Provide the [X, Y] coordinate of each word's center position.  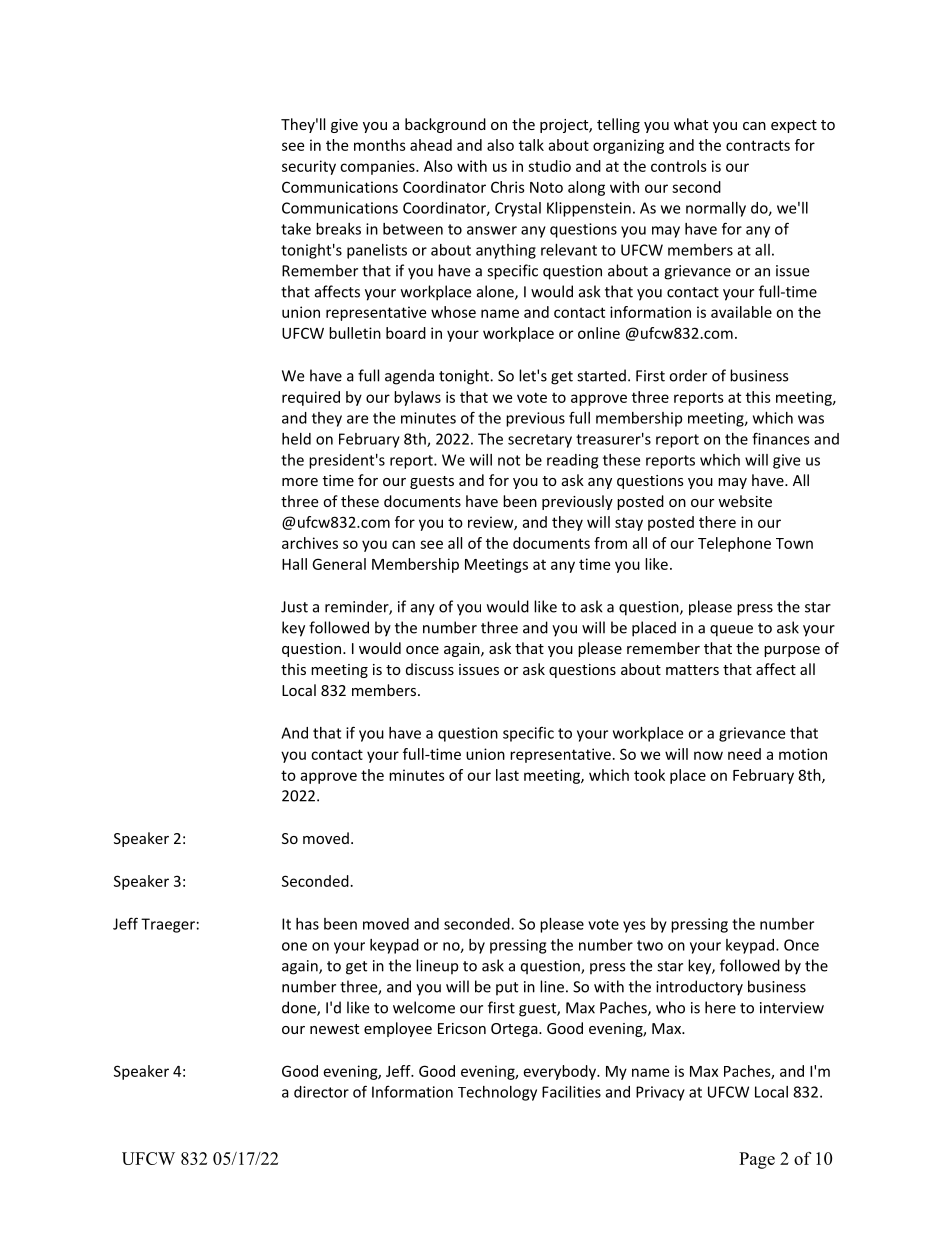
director [321, 1092]
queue [731, 631]
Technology [497, 1093]
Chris [508, 187]
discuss [430, 669]
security [309, 167]
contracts [758, 145]
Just [294, 607]
